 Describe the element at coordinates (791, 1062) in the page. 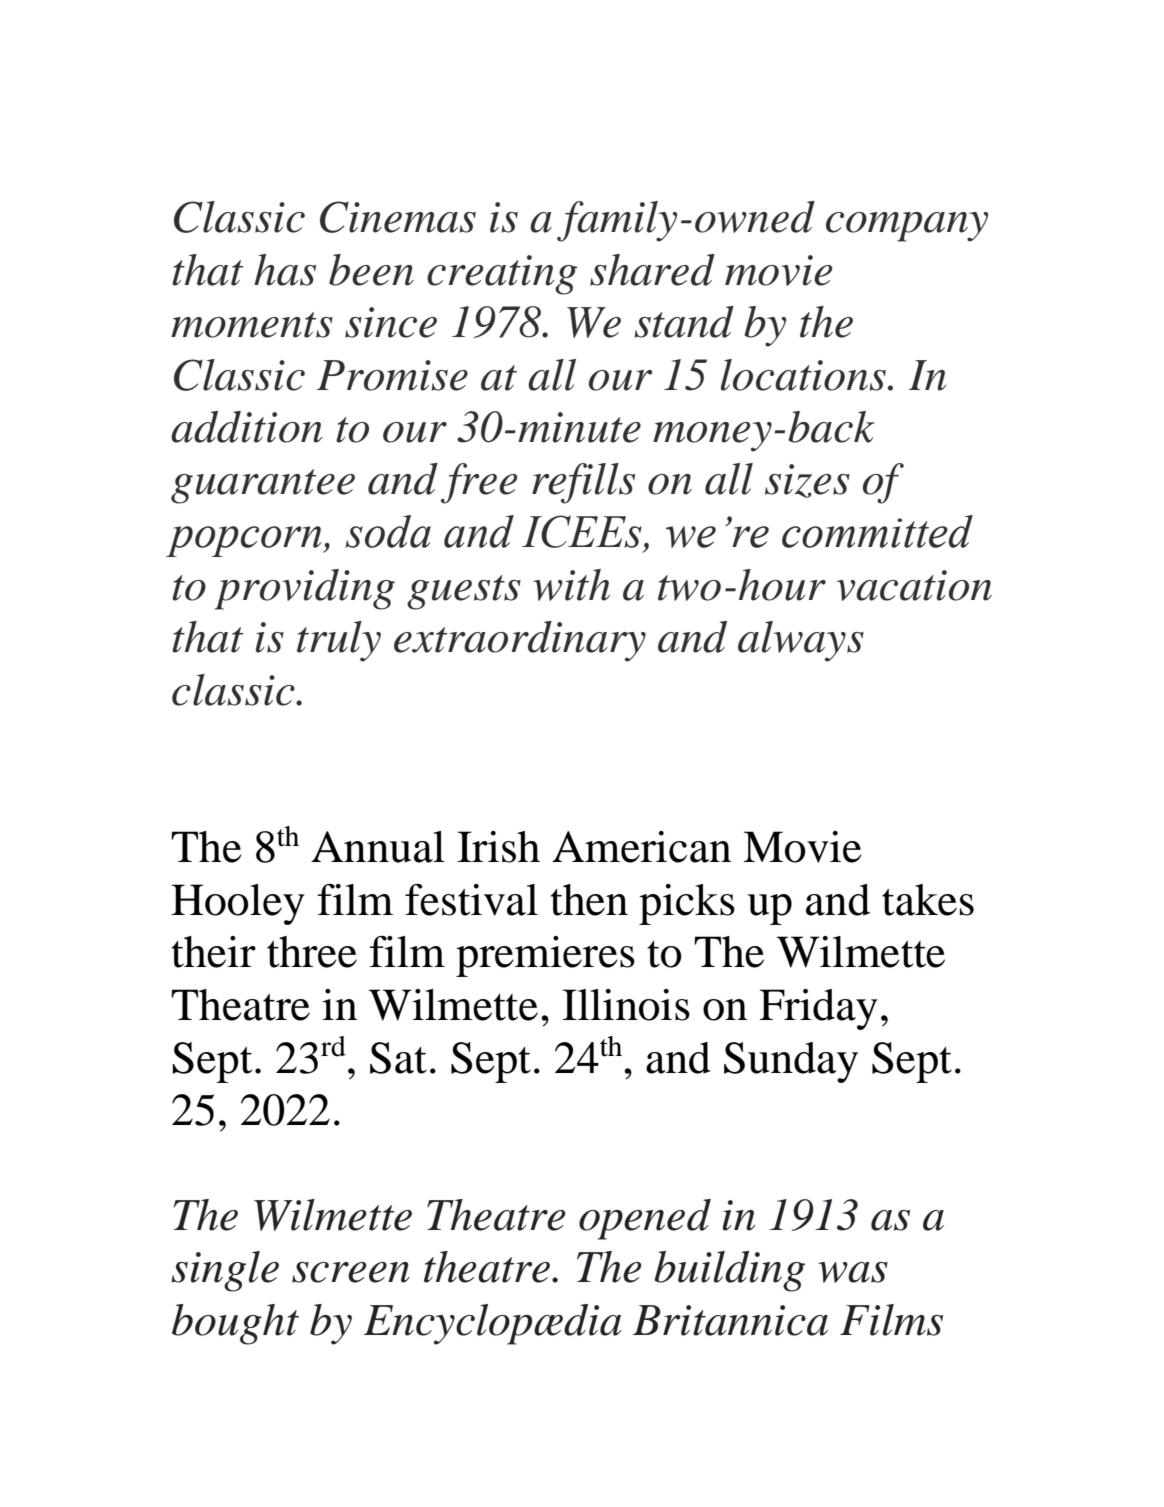

I see `Sunday` at that location.
